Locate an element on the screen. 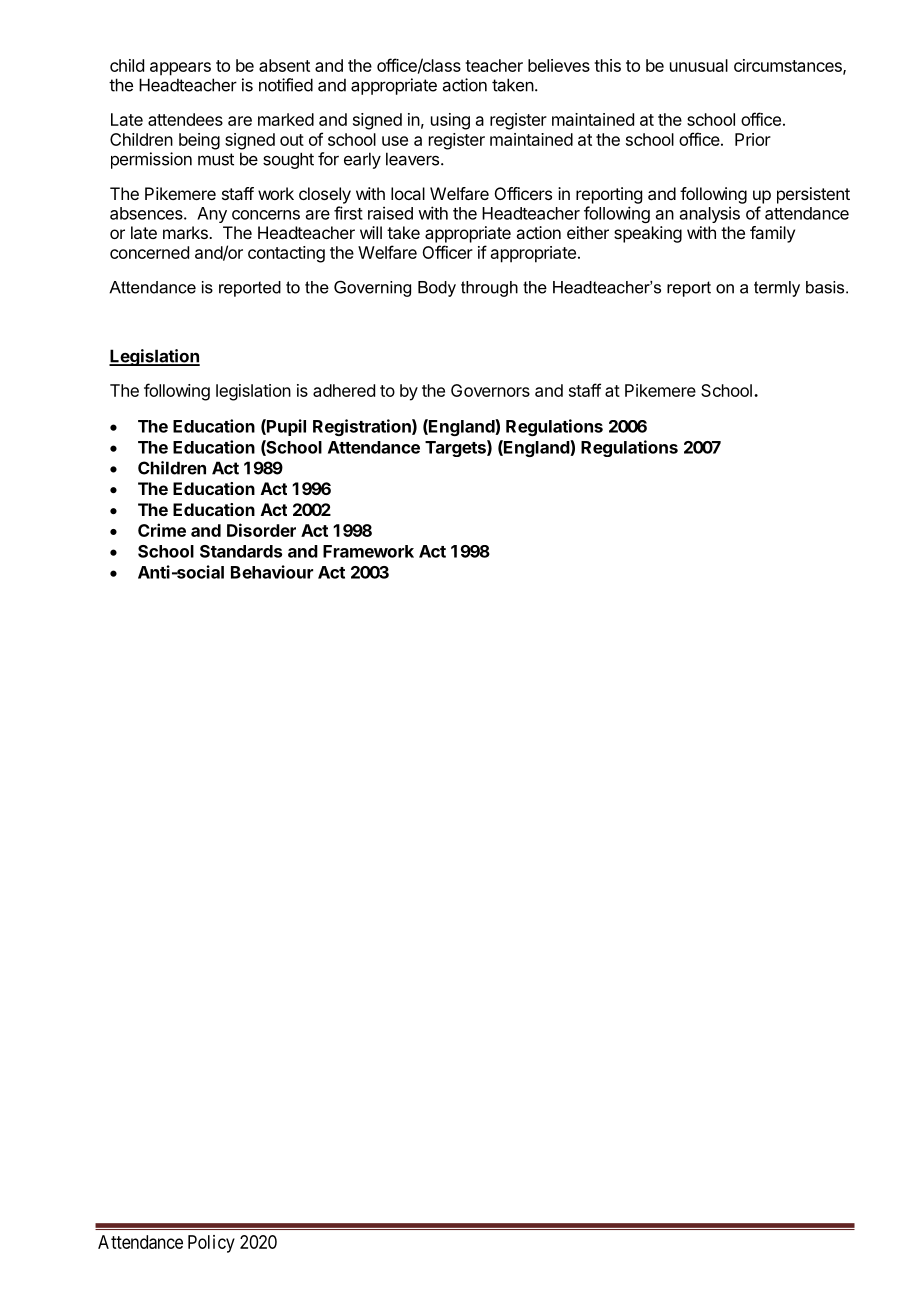 The height and width of the screenshot is (1308, 924). Policy is located at coordinates (211, 1244).
